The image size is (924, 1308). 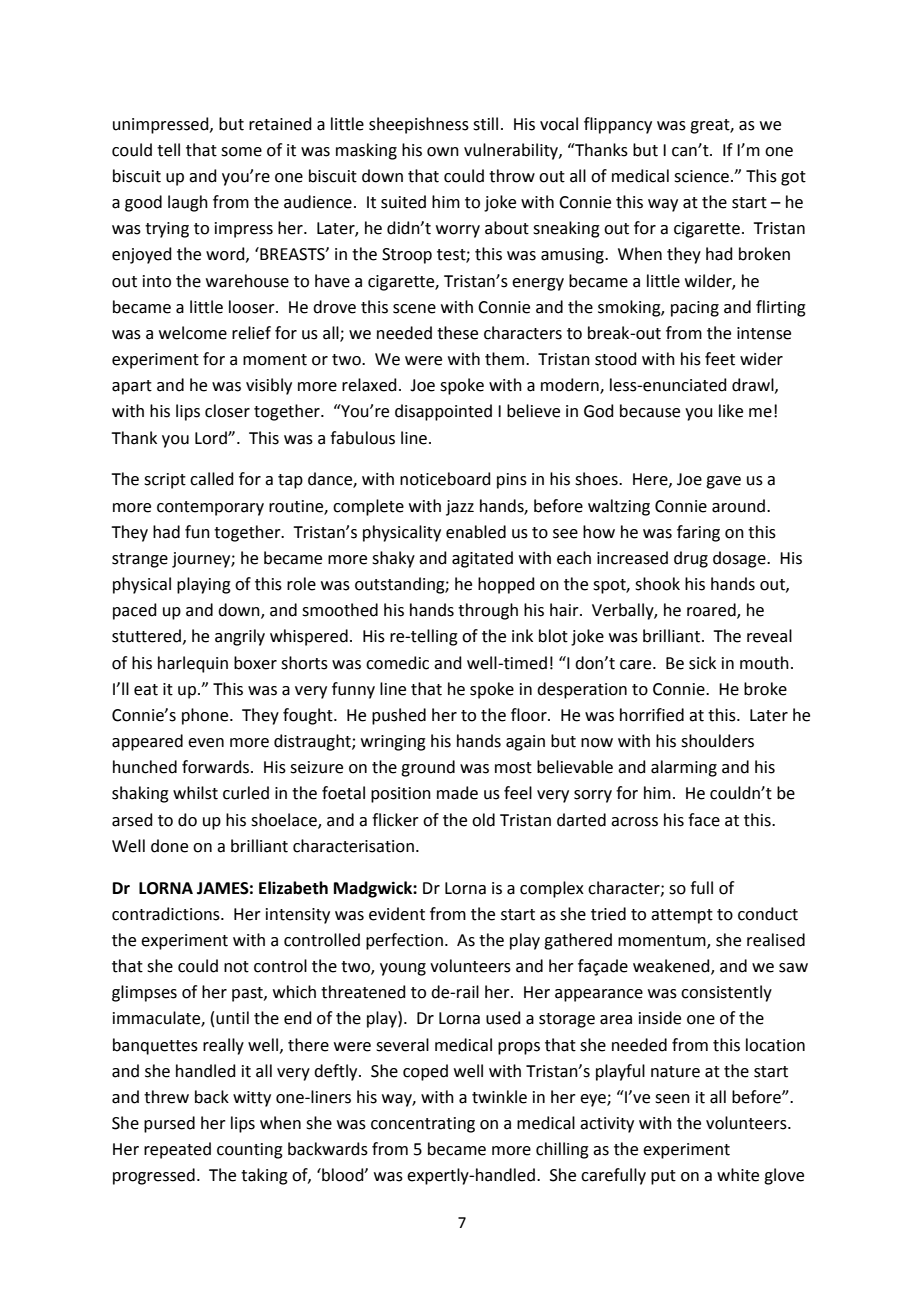 What do you see at coordinates (702, 663) in the image?
I see `sick` at bounding box center [702, 663].
